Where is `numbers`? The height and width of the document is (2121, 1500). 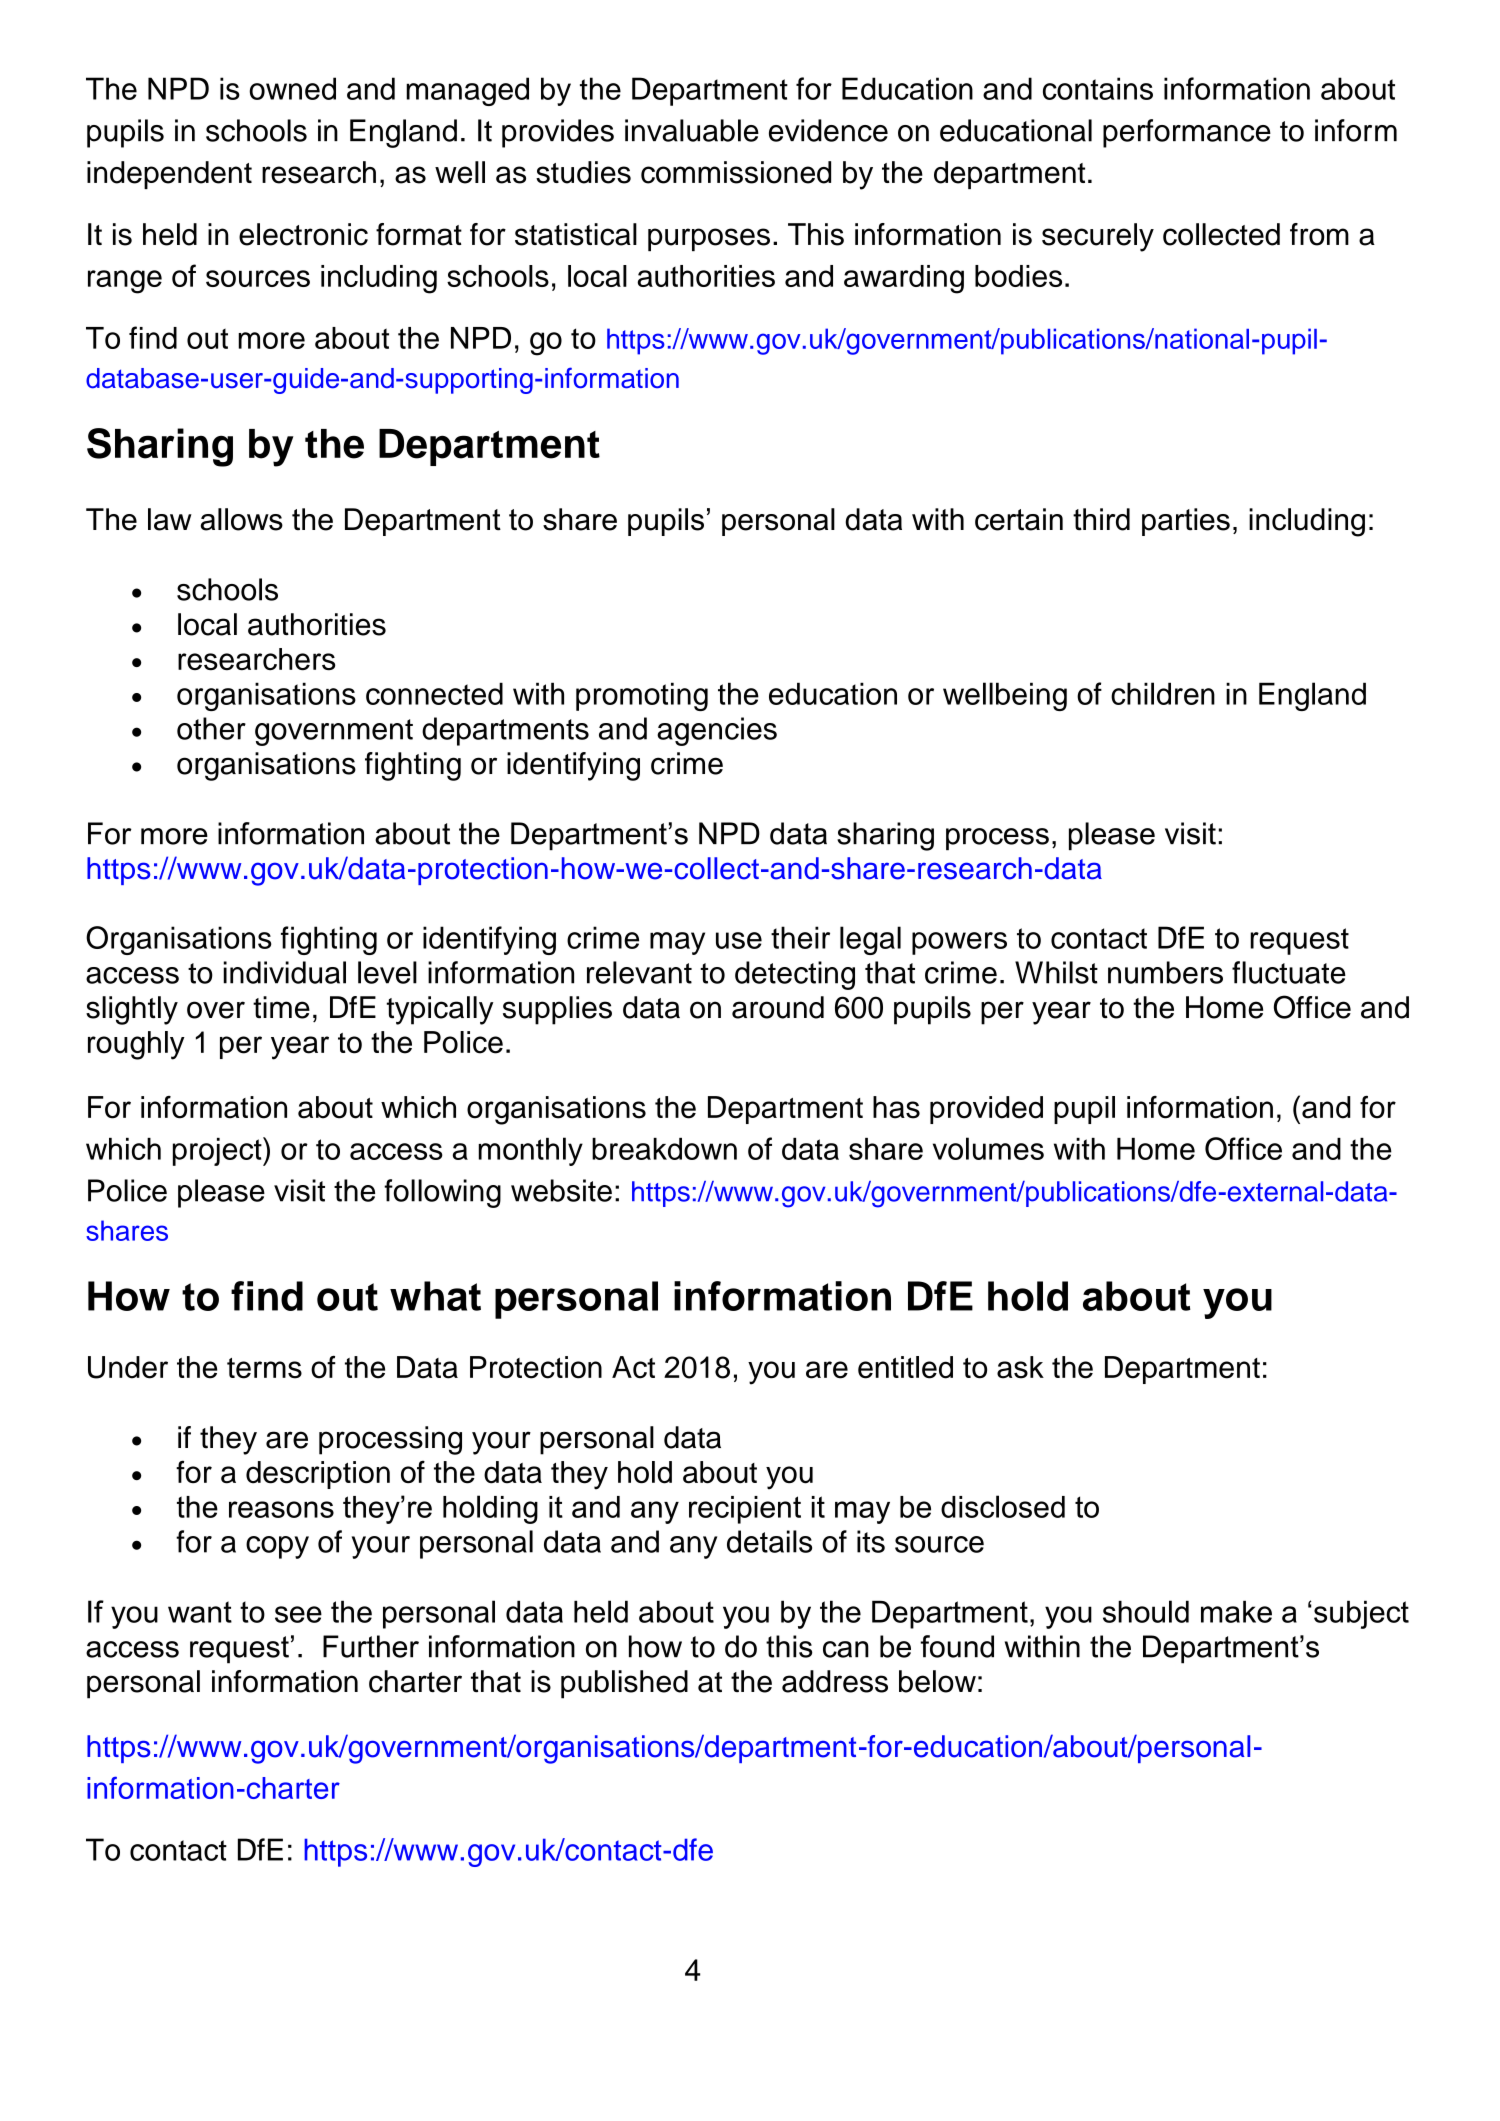 numbers is located at coordinates (1165, 972).
